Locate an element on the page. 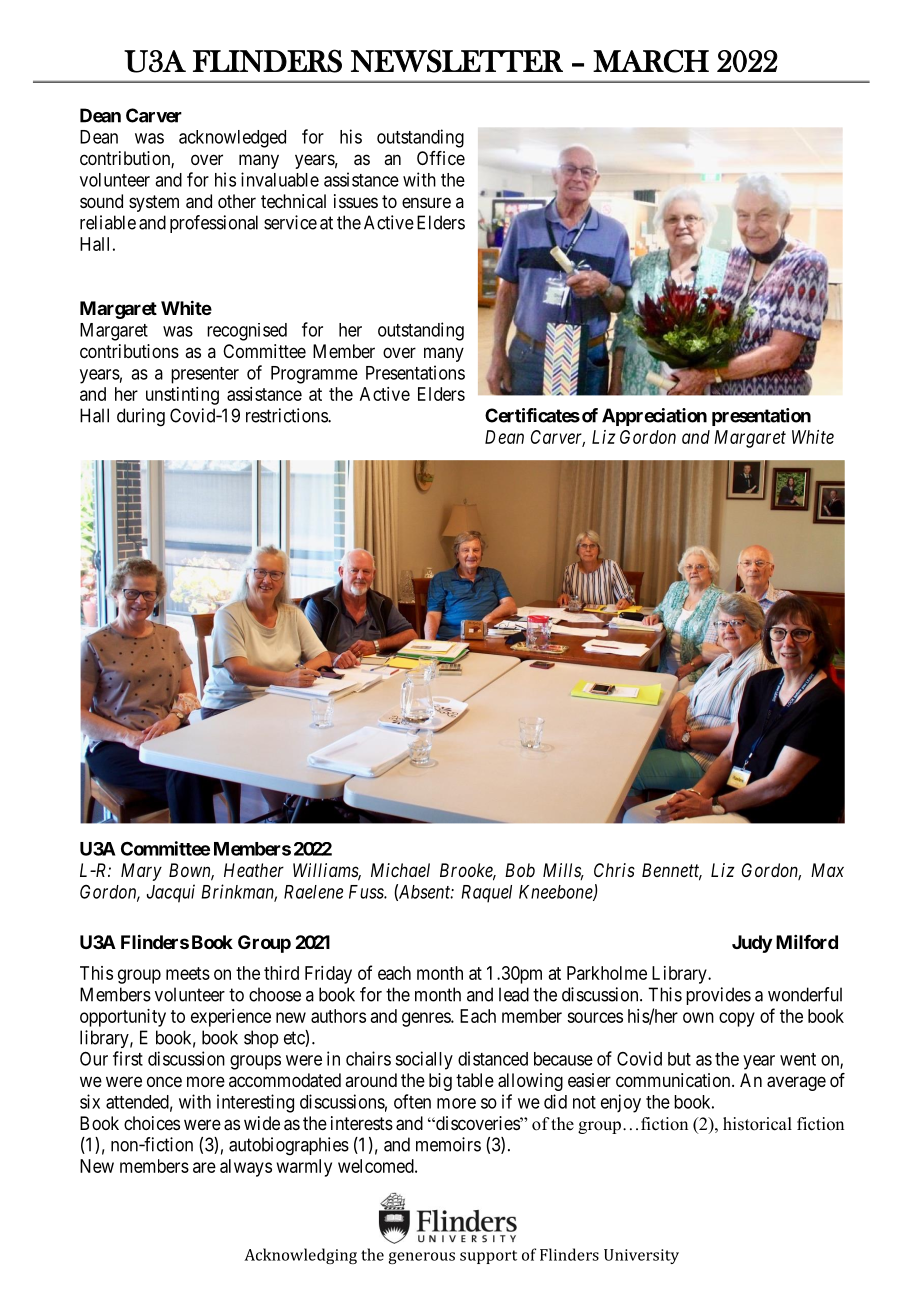 The height and width of the document is (1308, 924). Mary is located at coordinates (141, 872).
